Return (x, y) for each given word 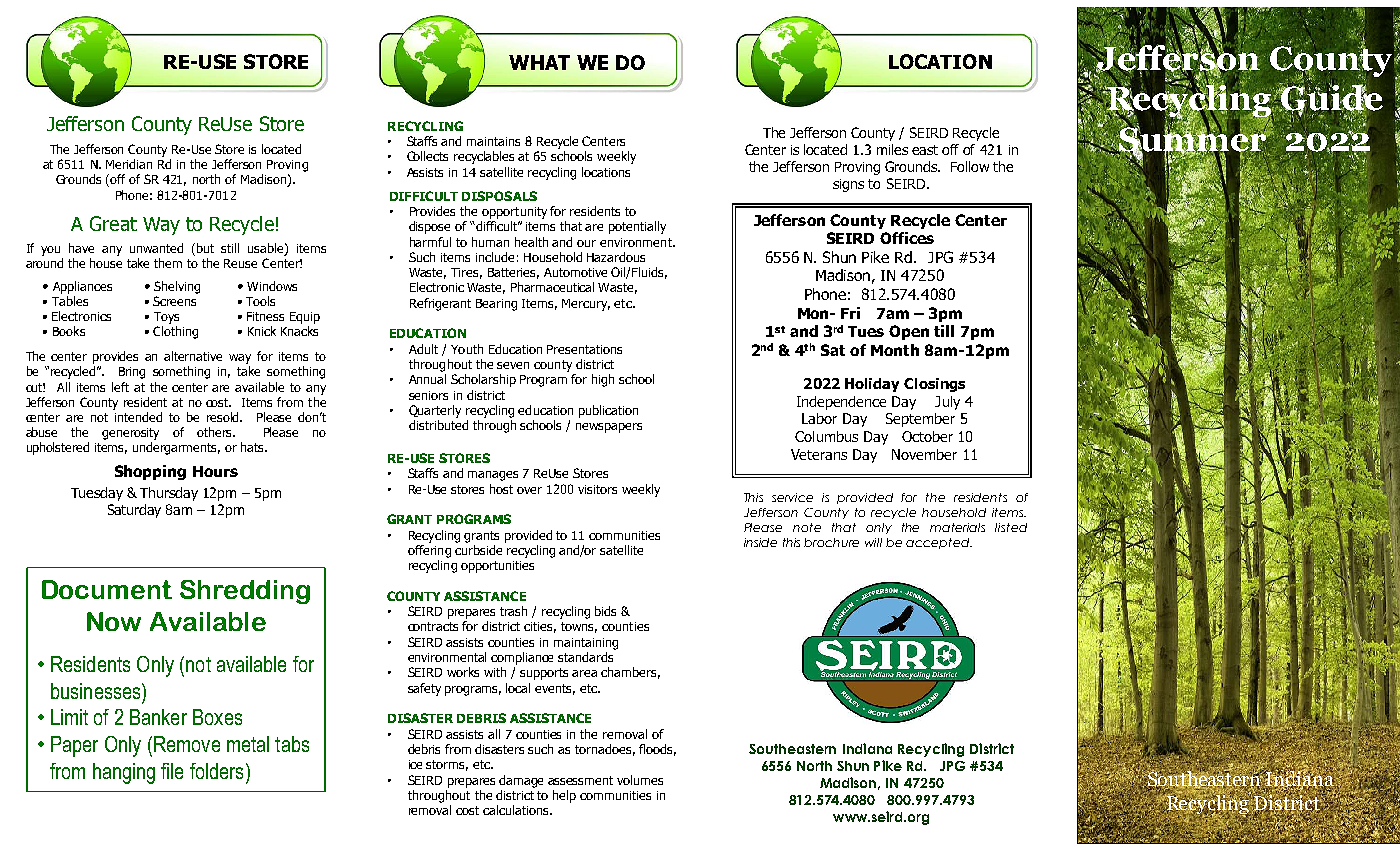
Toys (166, 318)
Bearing (496, 305)
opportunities (497, 567)
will (873, 542)
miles (892, 149)
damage (521, 781)
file (172, 771)
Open (909, 332)
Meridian (129, 164)
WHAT (539, 62)
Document (107, 589)
